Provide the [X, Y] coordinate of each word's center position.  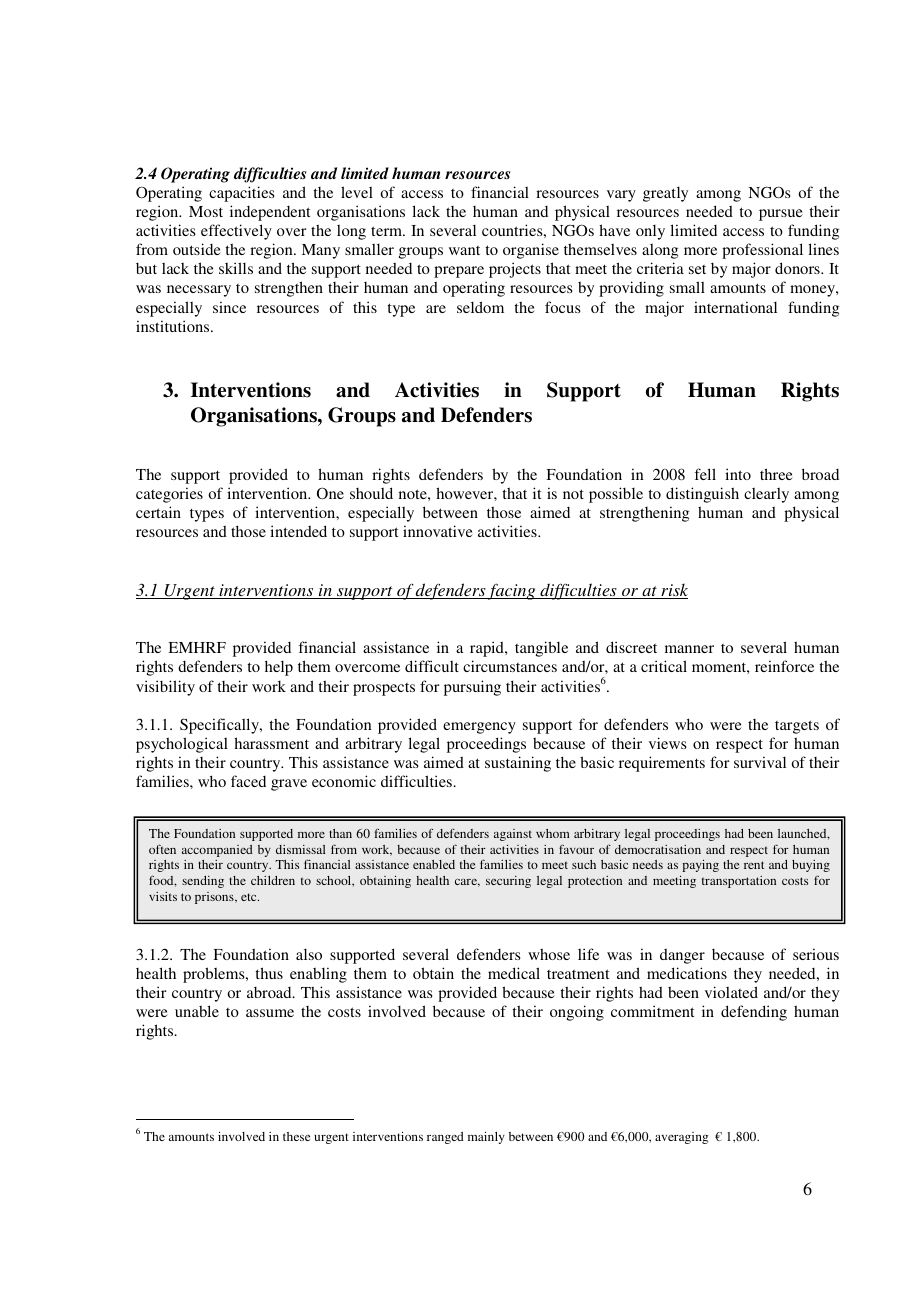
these [296, 1136]
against [513, 835]
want [464, 250]
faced [248, 781]
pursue [781, 215]
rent [754, 865]
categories [169, 495]
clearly [766, 495]
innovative [438, 531]
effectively [236, 232]
